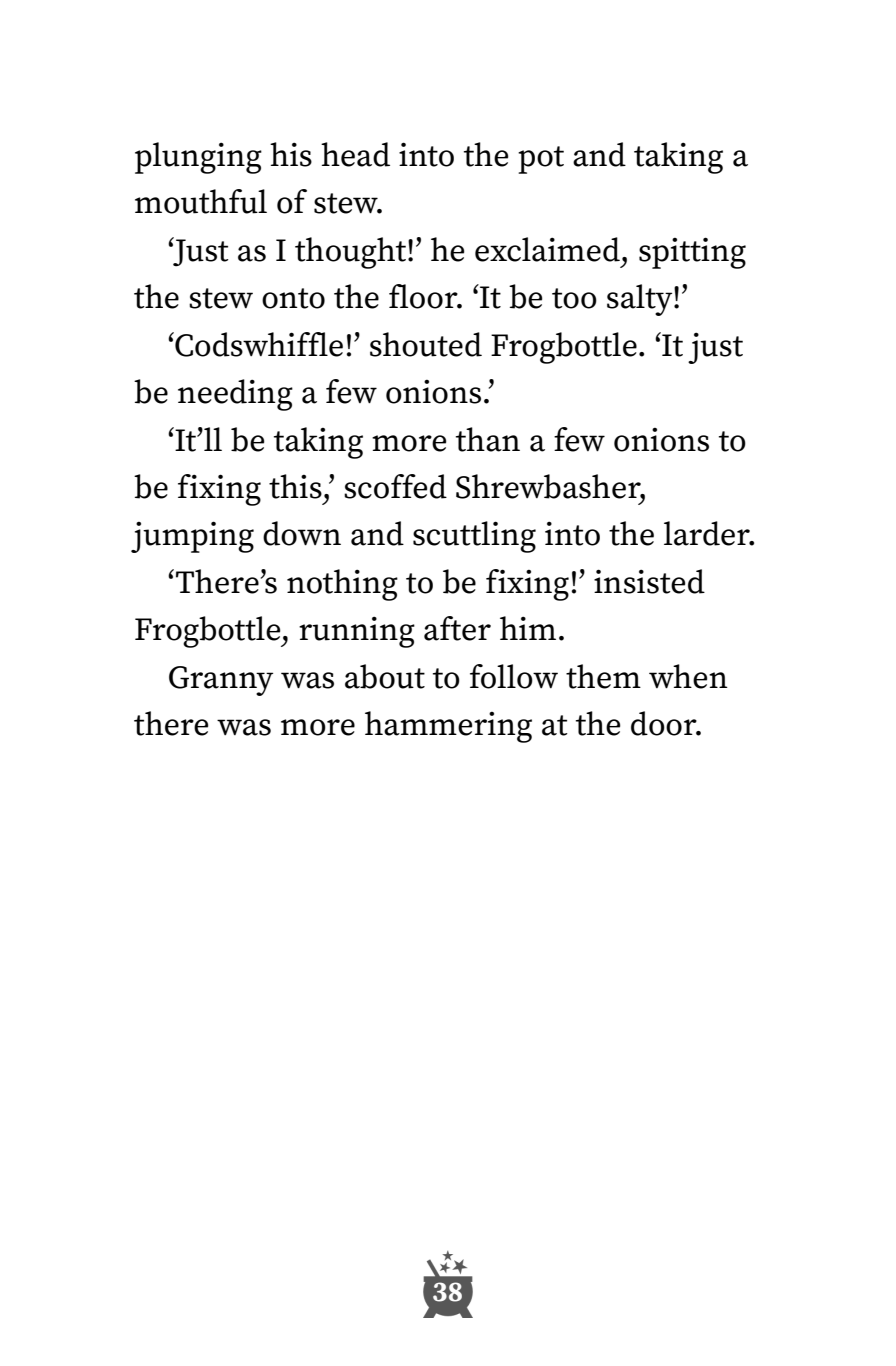 The image size is (896, 1366). Describe the element at coordinates (426, 344) in the screenshot. I see `shouted` at that location.
